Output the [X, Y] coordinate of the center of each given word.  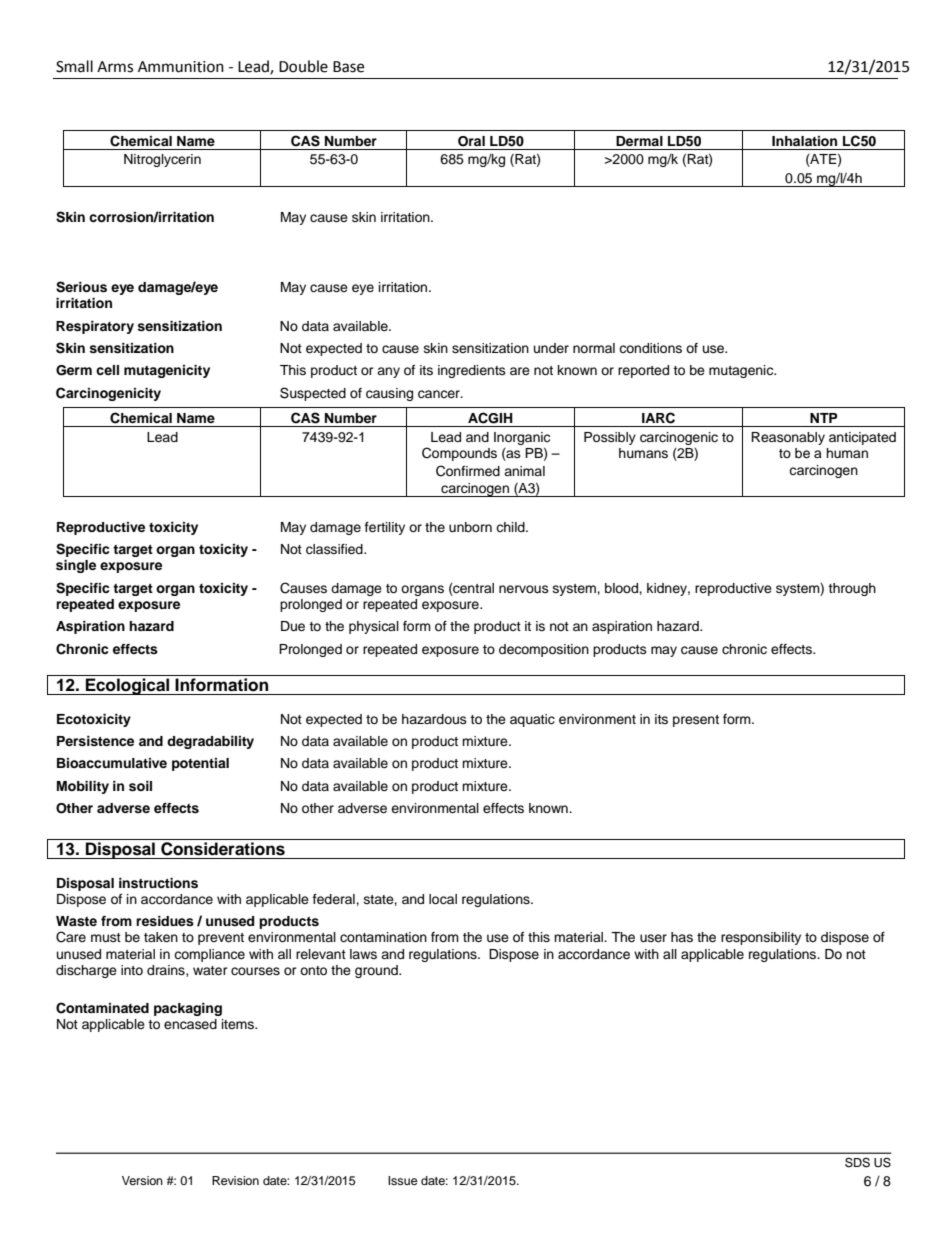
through [852, 589]
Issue [403, 1180]
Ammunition [181, 67]
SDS [857, 1162]
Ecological [127, 686]
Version [142, 1180]
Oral [471, 141]
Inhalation [804, 141]
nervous [524, 589]
